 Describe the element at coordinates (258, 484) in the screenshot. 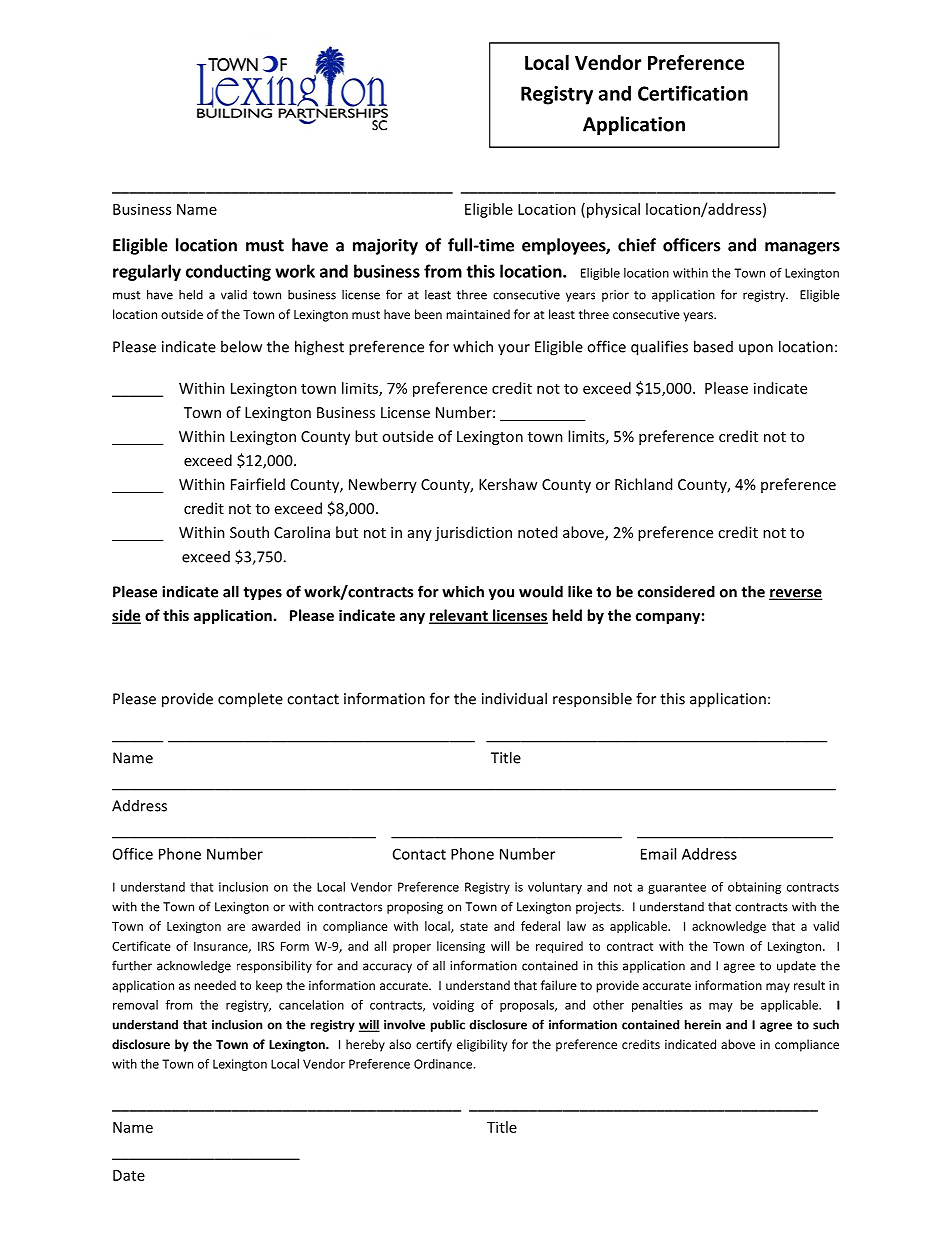

I see `Fairfield` at that location.
